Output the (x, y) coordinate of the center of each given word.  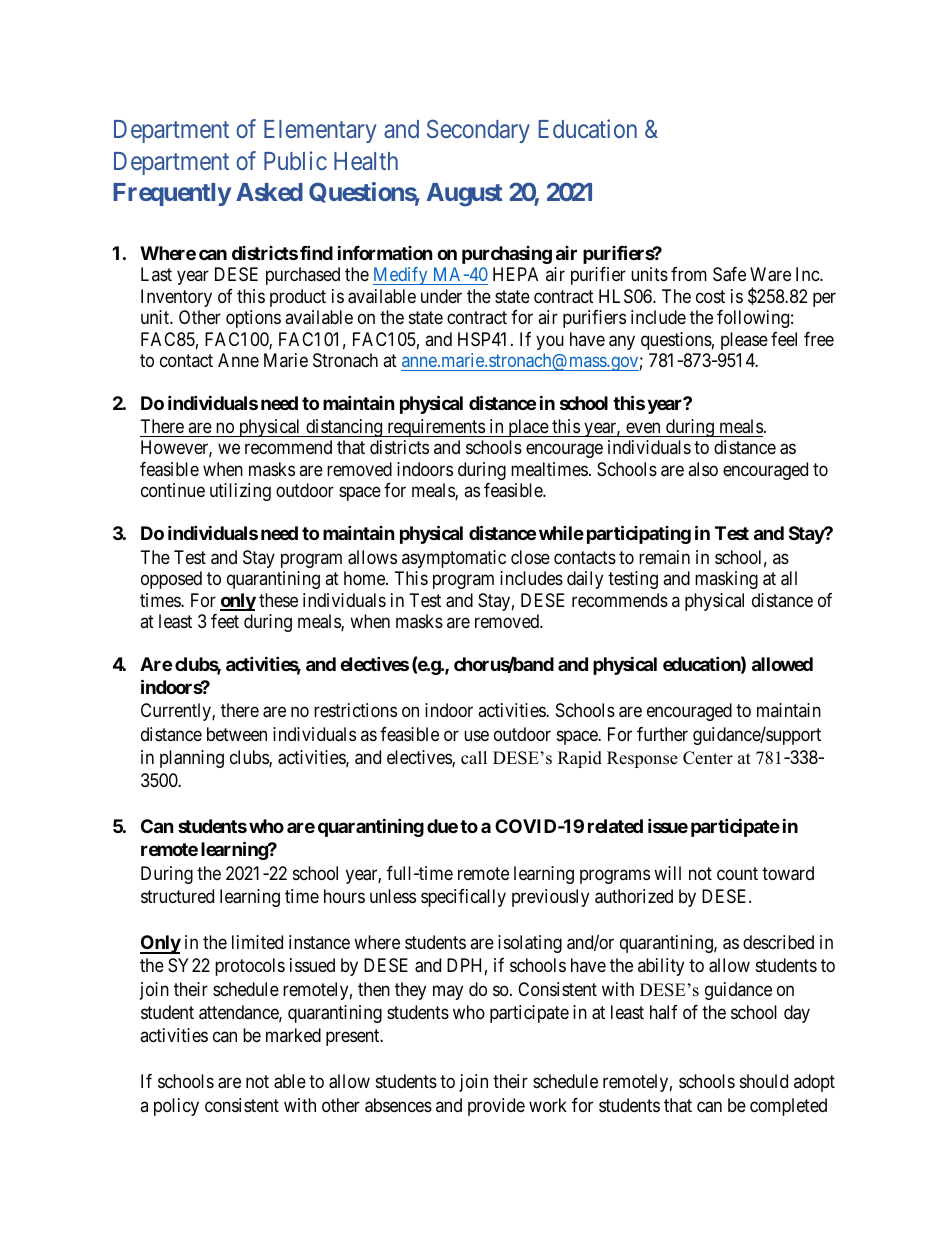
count (737, 873)
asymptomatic (454, 559)
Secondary (478, 131)
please (744, 341)
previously (550, 898)
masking (726, 580)
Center (708, 758)
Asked (269, 192)
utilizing (240, 492)
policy (176, 1107)
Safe (729, 274)
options (253, 319)
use (476, 735)
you (550, 342)
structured (177, 896)
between (237, 734)
